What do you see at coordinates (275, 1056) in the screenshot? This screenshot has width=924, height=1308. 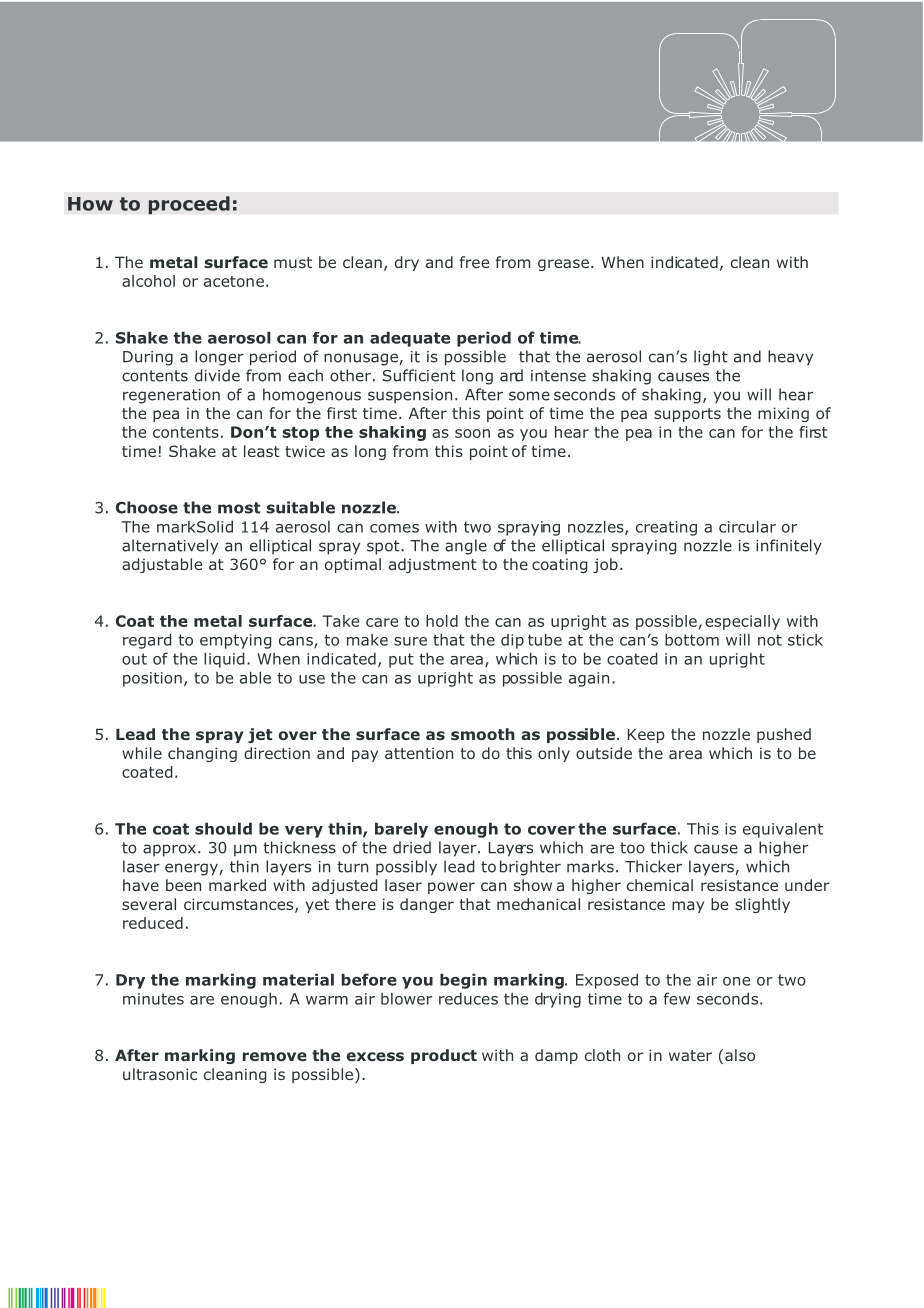 I see `remove` at bounding box center [275, 1056].
